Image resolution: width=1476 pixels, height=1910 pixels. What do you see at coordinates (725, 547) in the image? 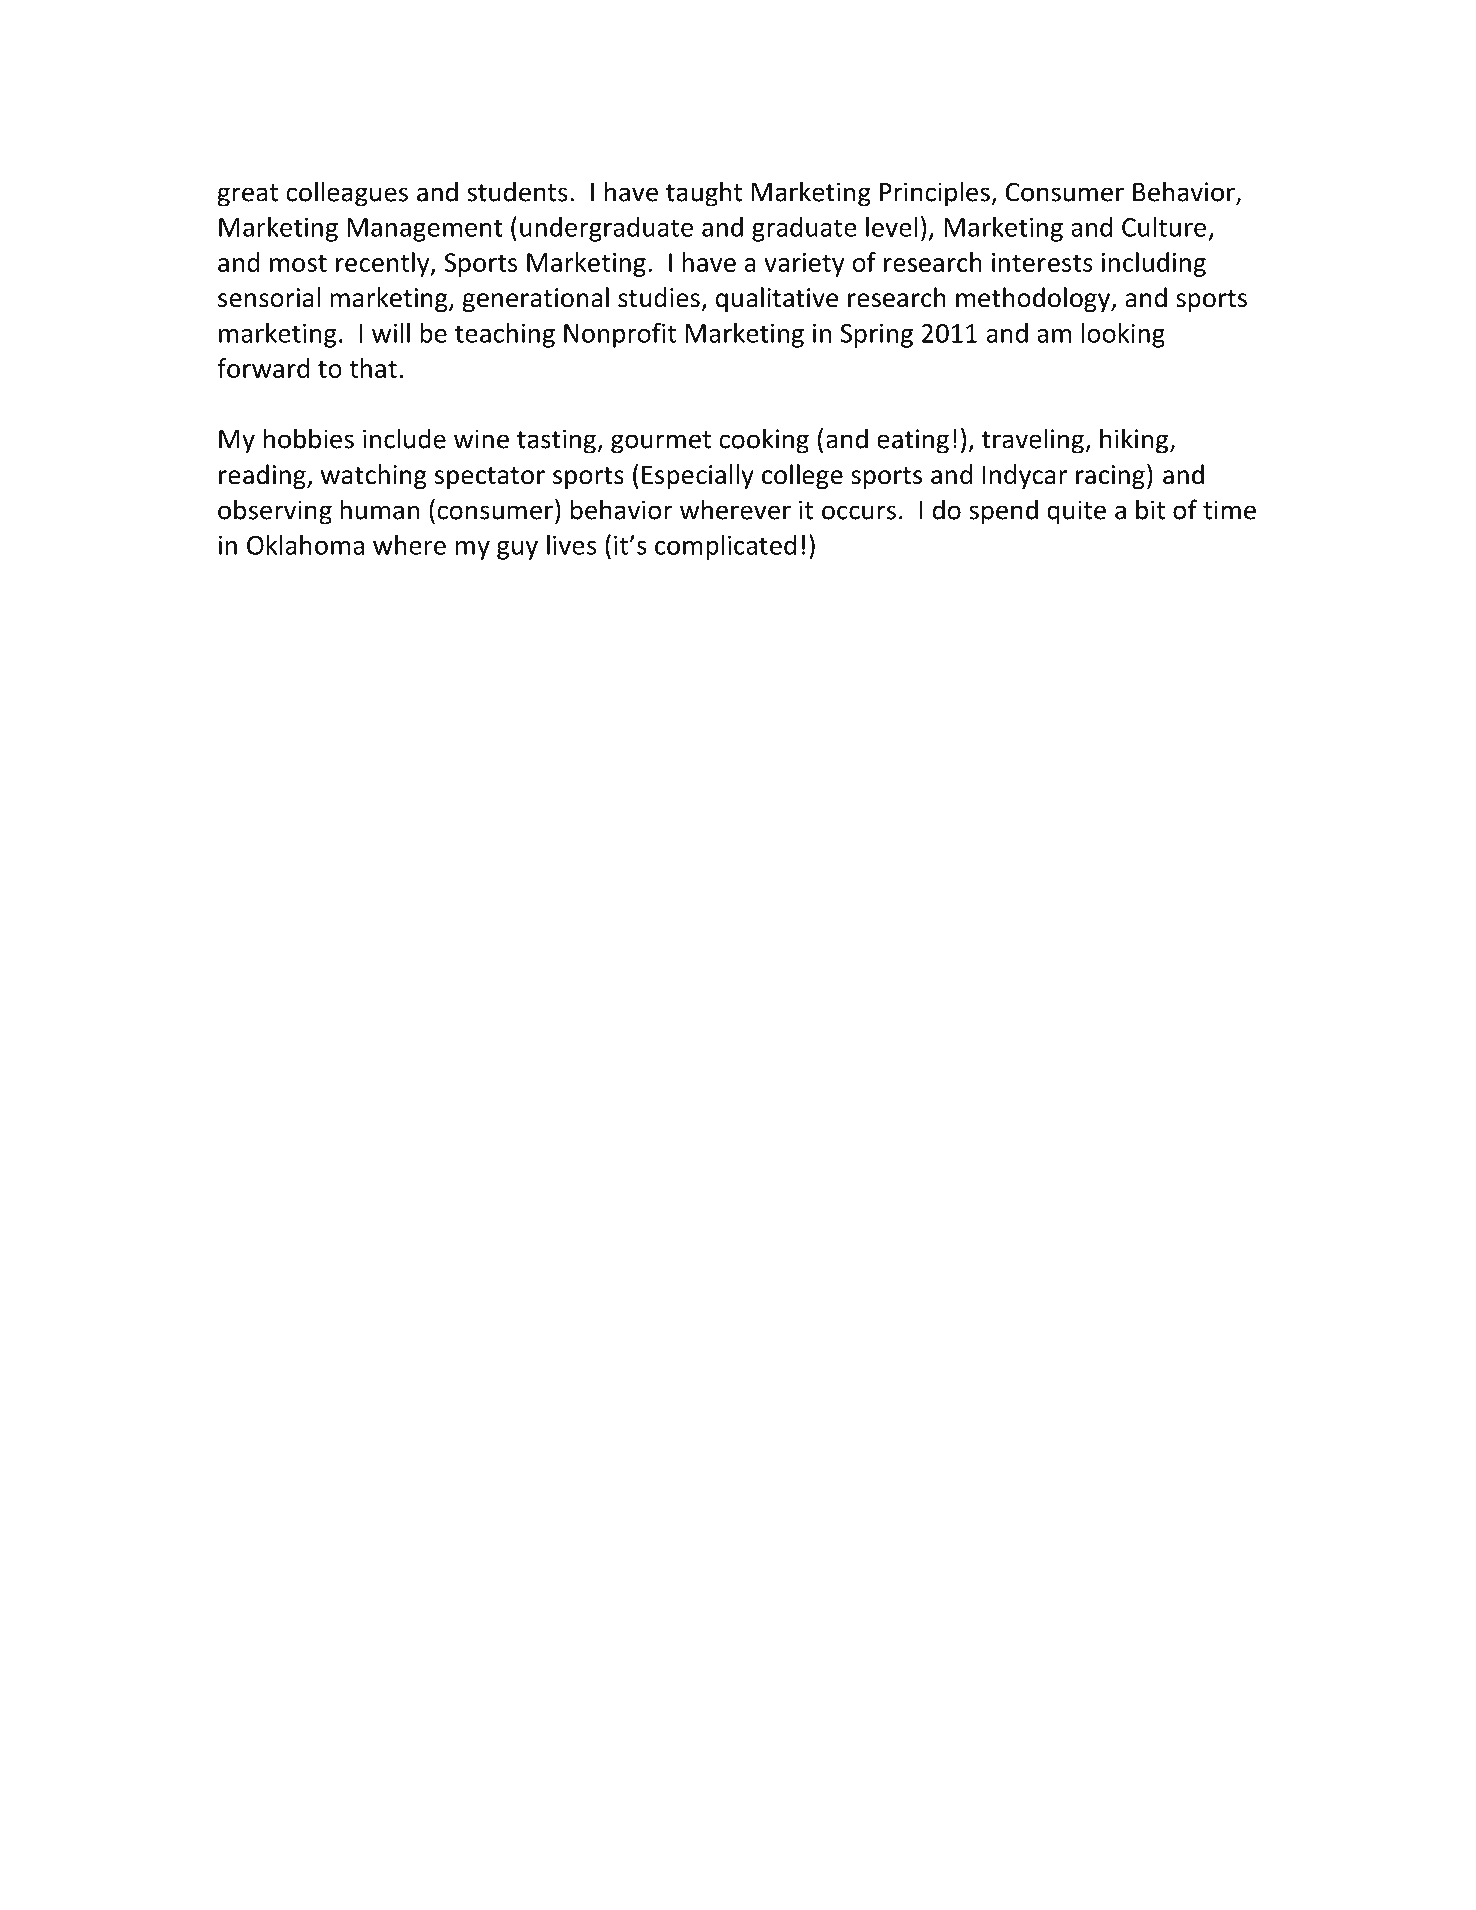
I see `complicated` at bounding box center [725, 547].
